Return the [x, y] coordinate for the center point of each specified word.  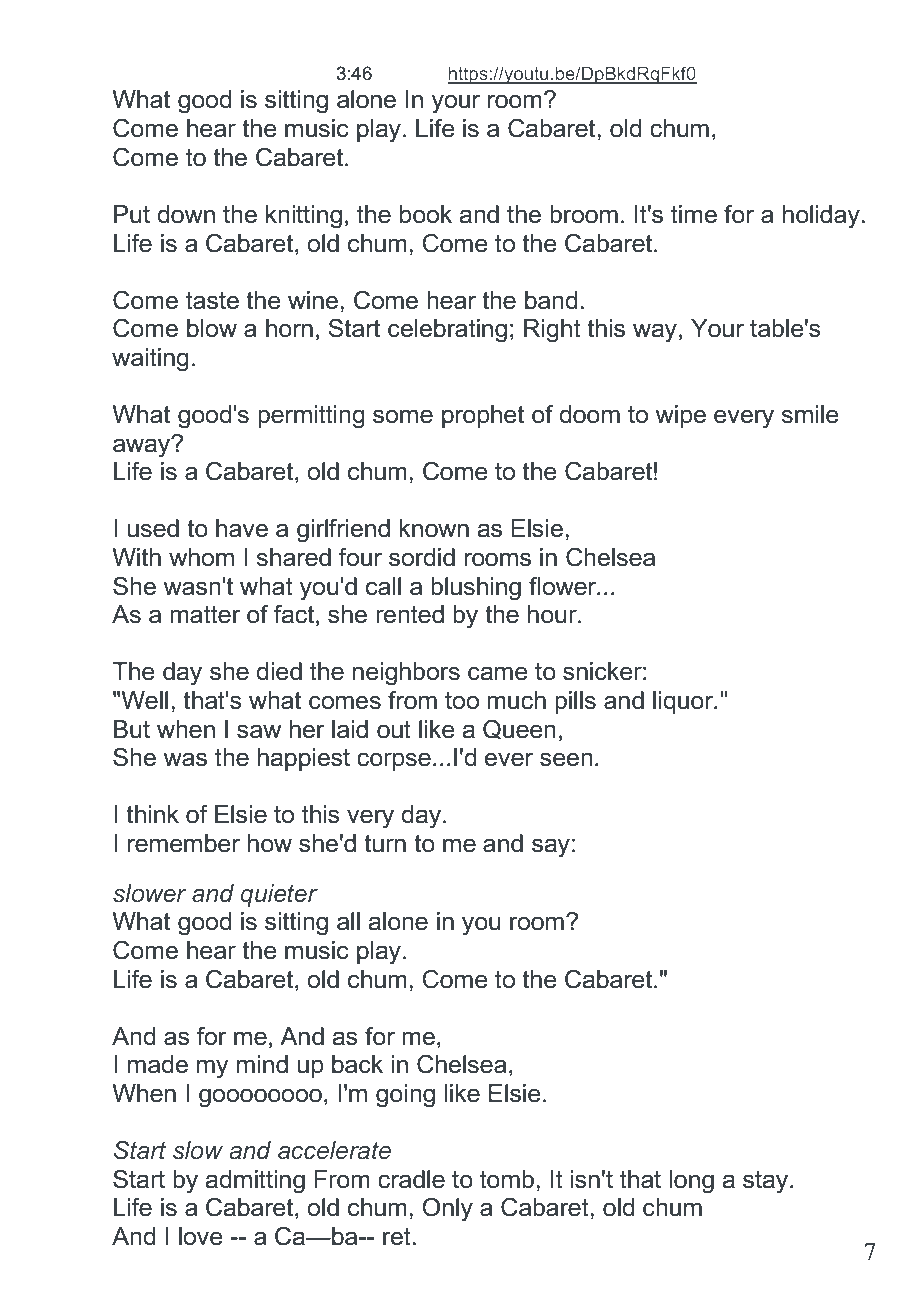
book [426, 214]
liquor [684, 702]
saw [259, 731]
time [694, 214]
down [186, 214]
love [201, 1236]
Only [447, 1210]
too [462, 701]
